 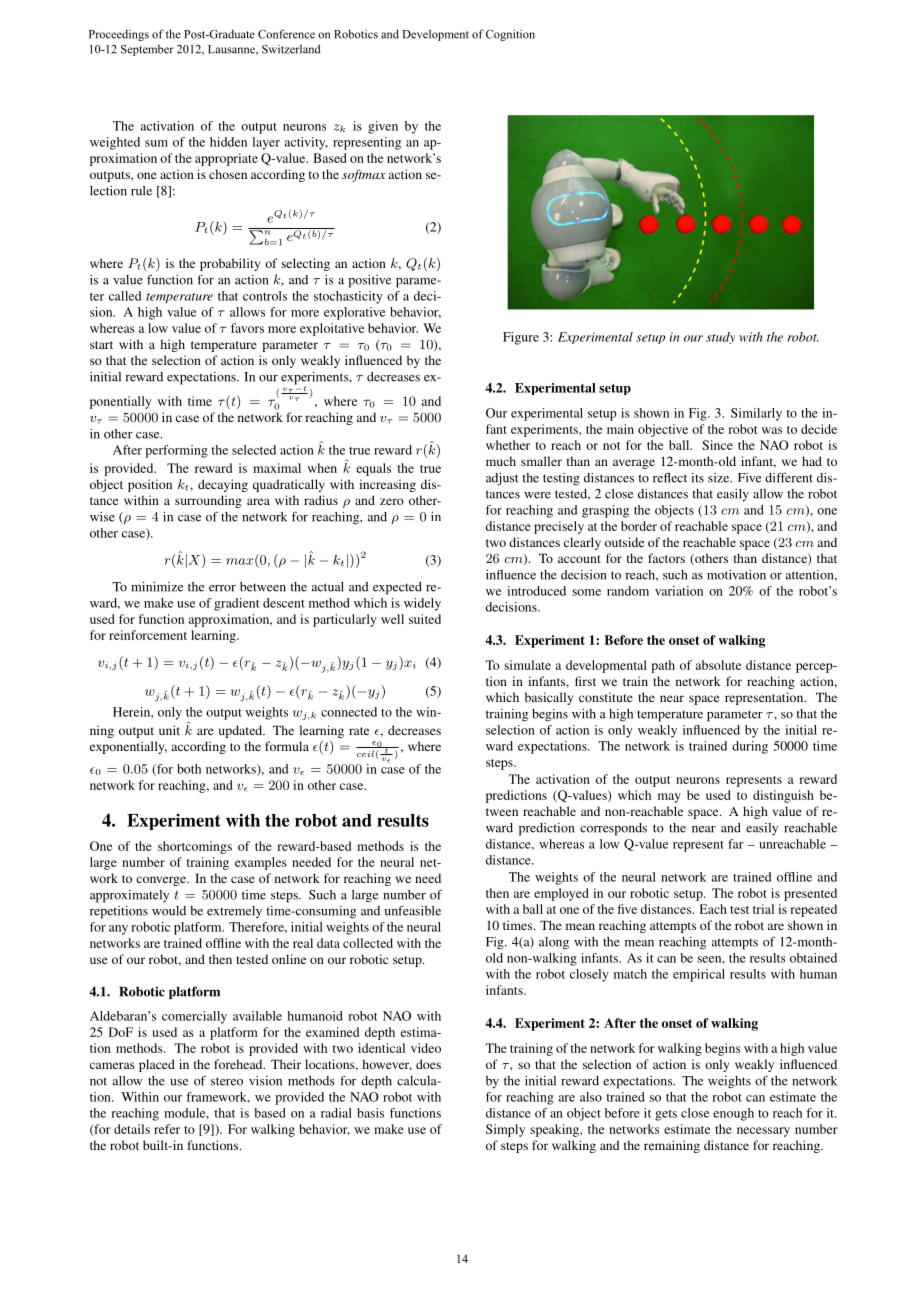 I want to click on performing, so click(x=176, y=451).
